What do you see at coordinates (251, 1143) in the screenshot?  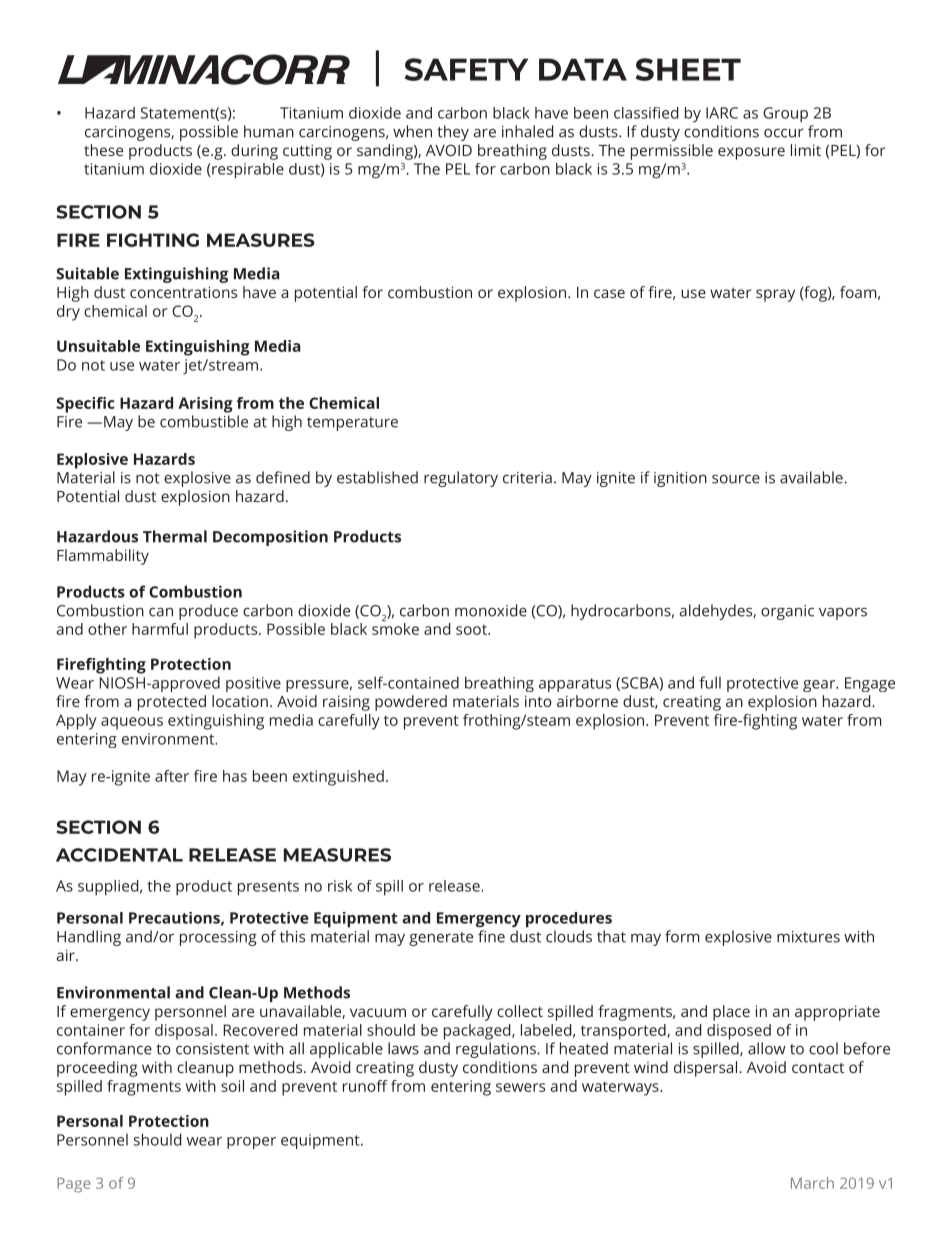 I see `proper` at bounding box center [251, 1143].
